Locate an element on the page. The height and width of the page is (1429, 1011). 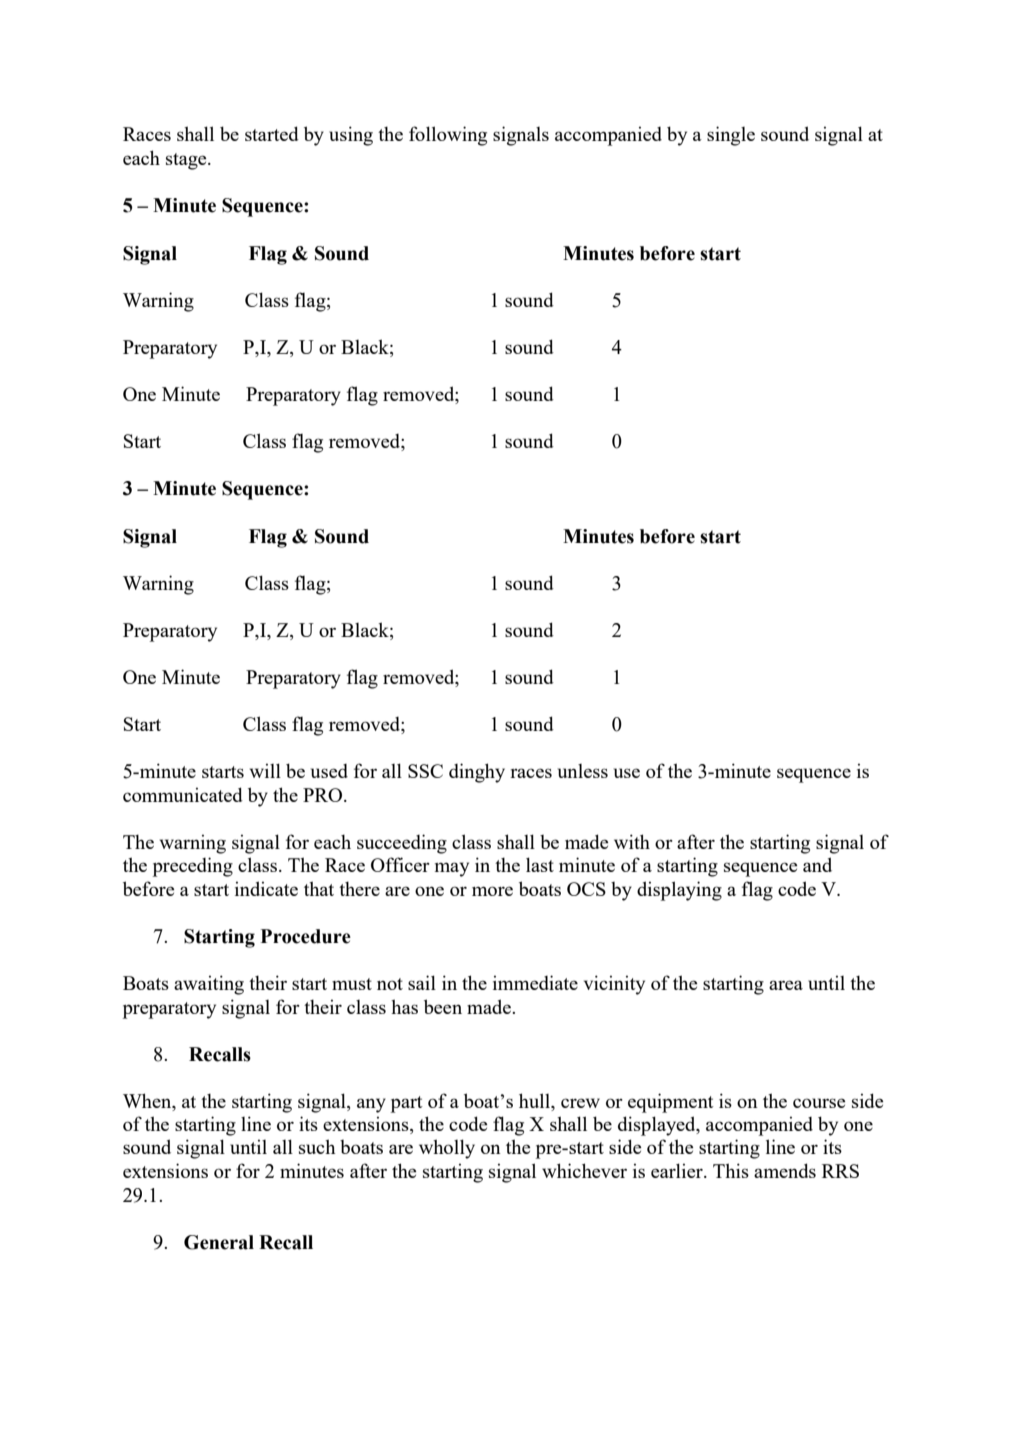
unless is located at coordinates (583, 771).
